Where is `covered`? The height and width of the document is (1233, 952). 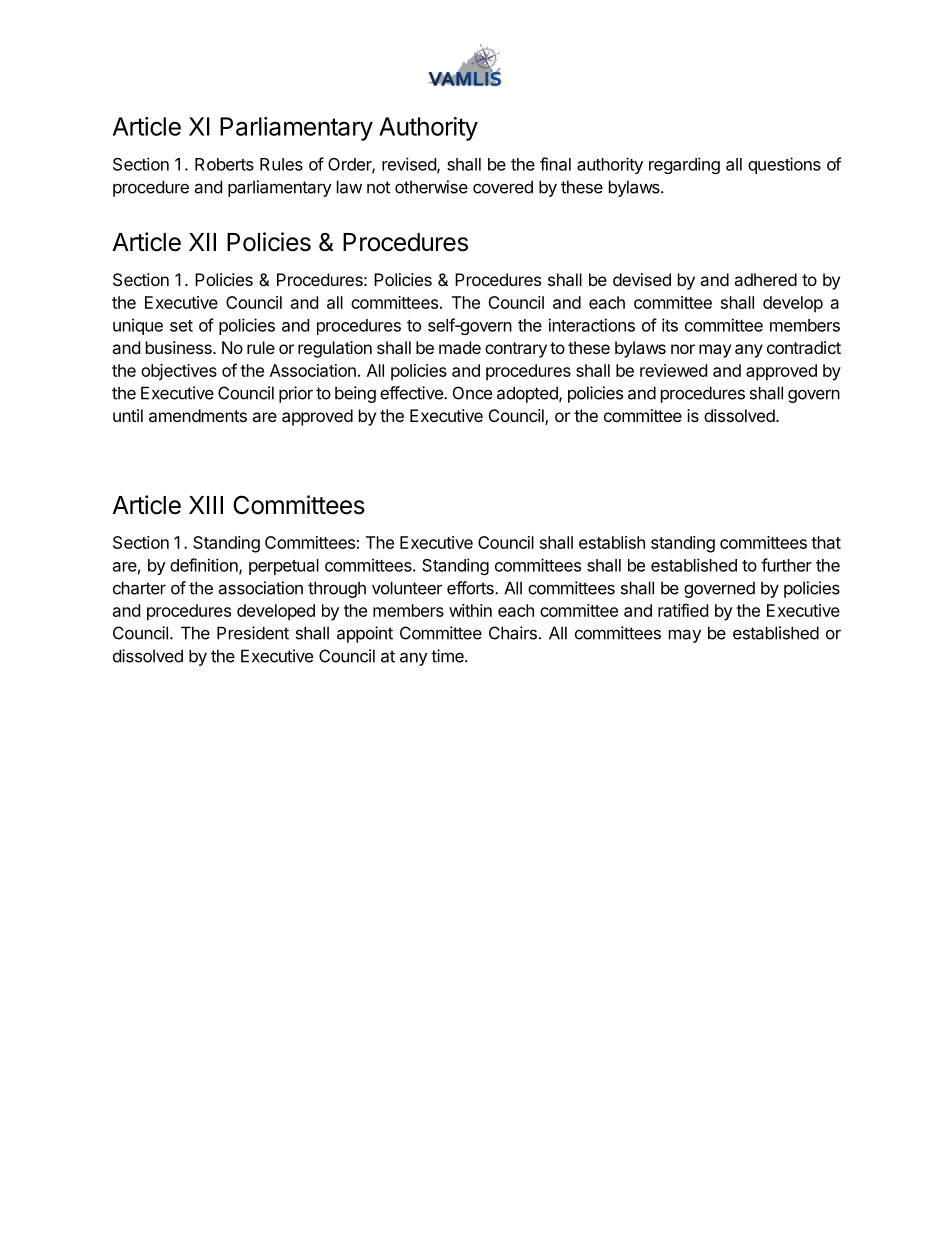
covered is located at coordinates (503, 187).
